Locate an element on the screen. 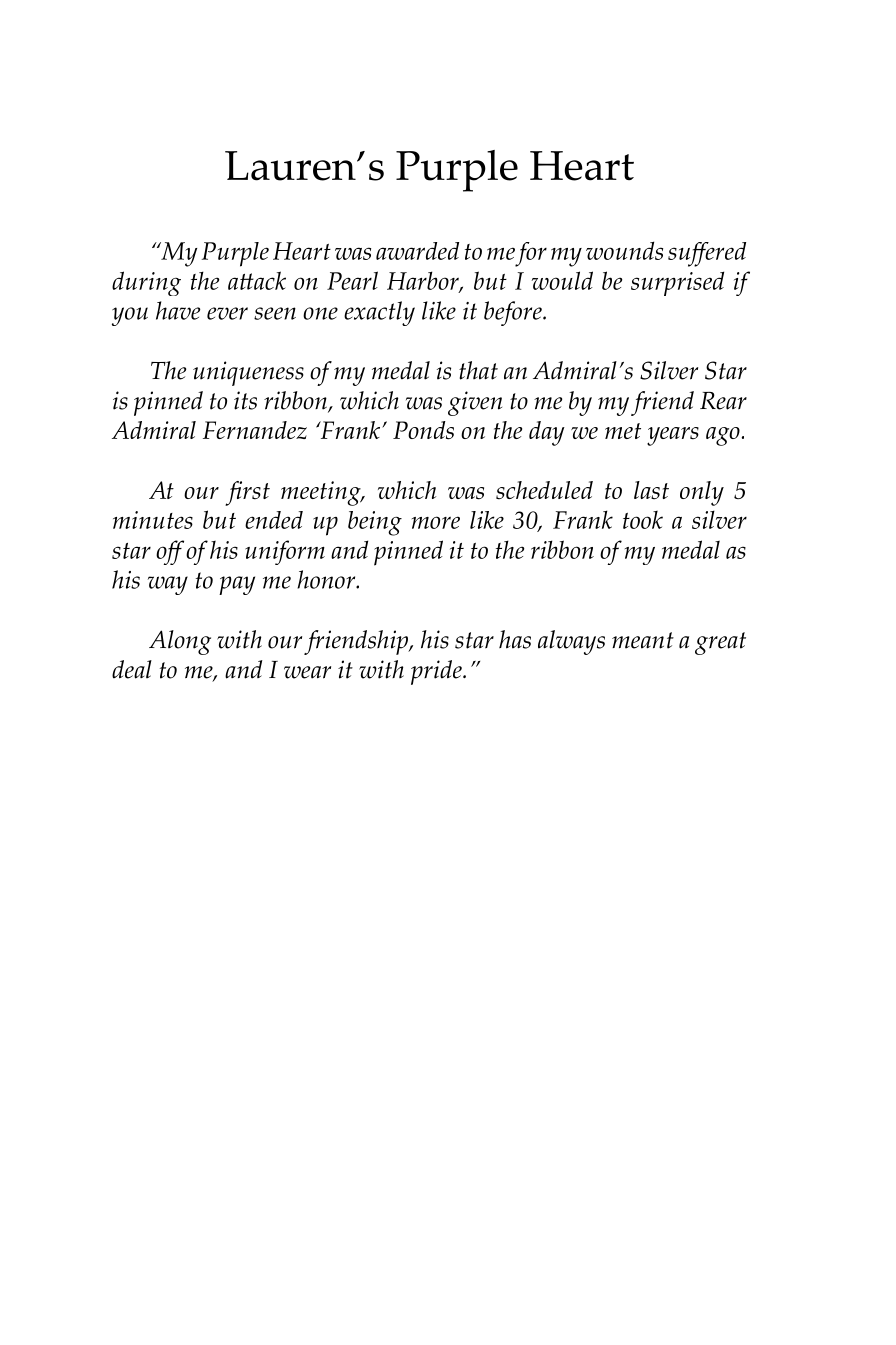 The image size is (896, 1345). years is located at coordinates (673, 436).
